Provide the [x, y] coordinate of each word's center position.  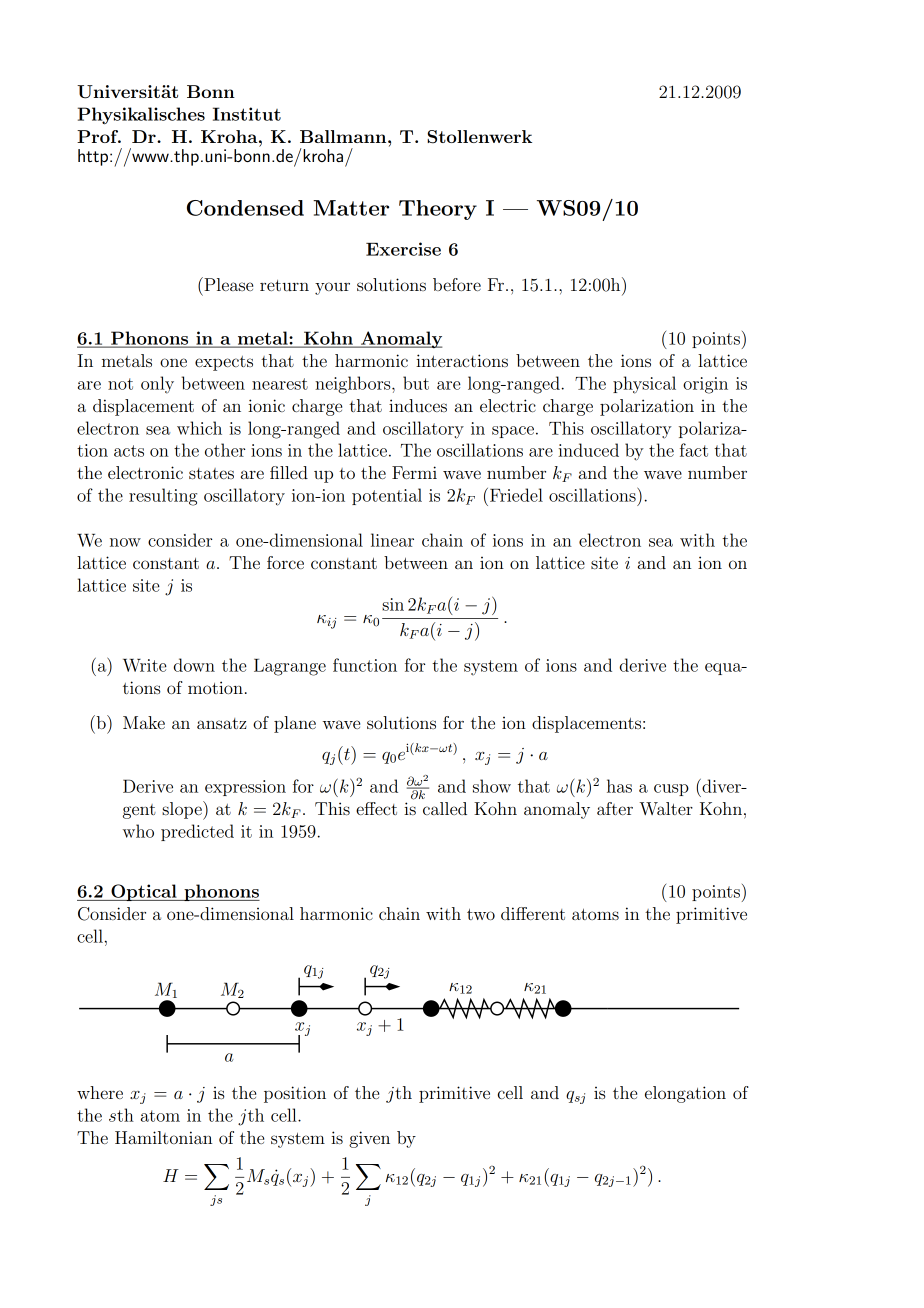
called [445, 808]
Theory [438, 210]
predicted [197, 832]
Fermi [414, 472]
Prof [99, 136]
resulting [163, 497]
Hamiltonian [163, 1137]
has [619, 786]
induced [588, 450]
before [457, 284]
